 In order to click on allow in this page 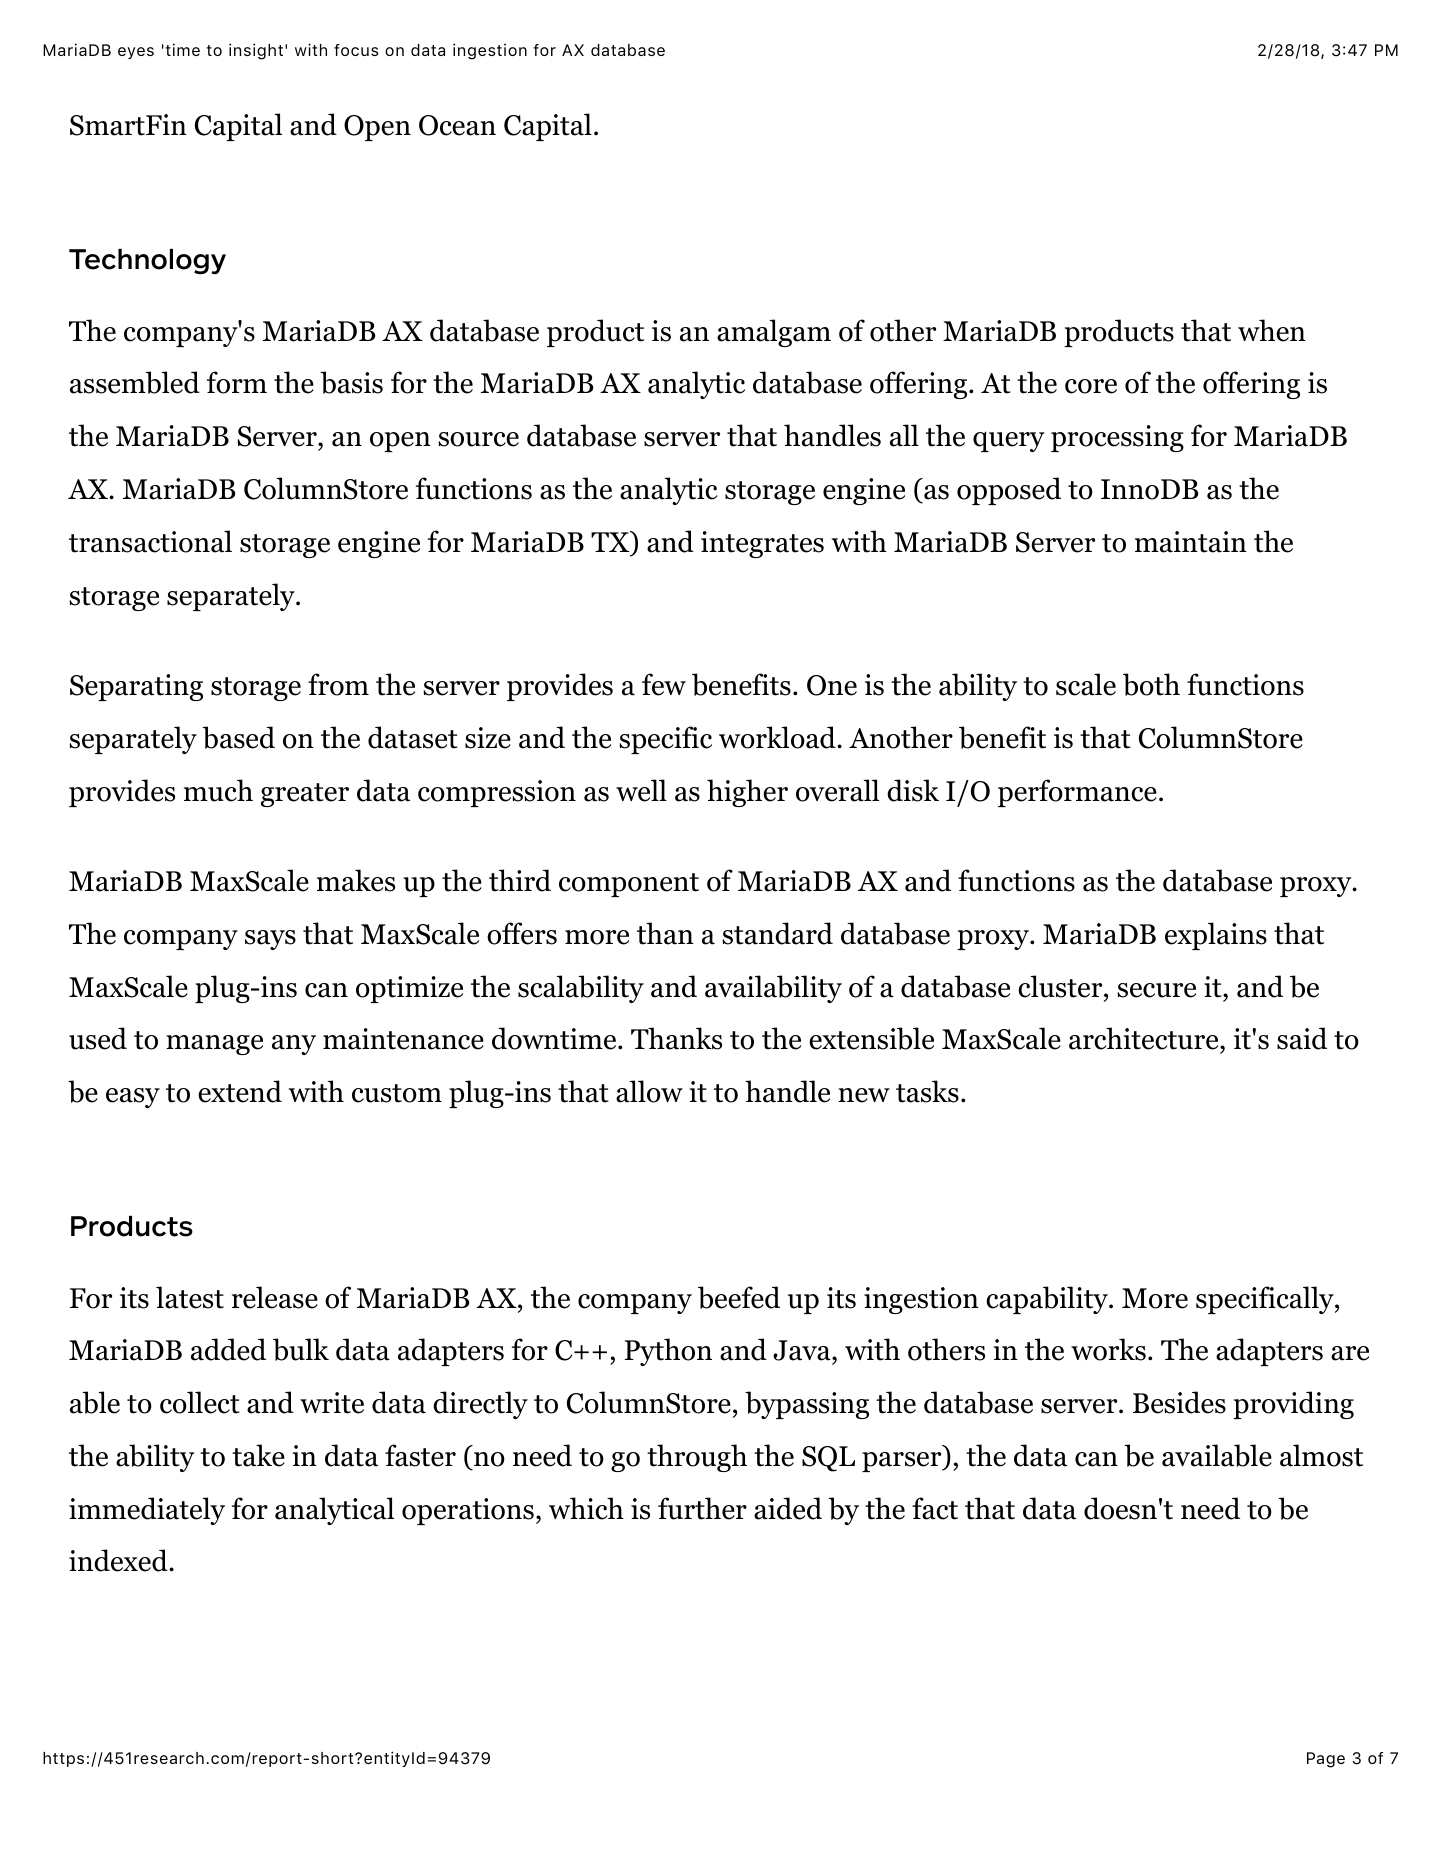, I will do `click(649, 1091)`.
